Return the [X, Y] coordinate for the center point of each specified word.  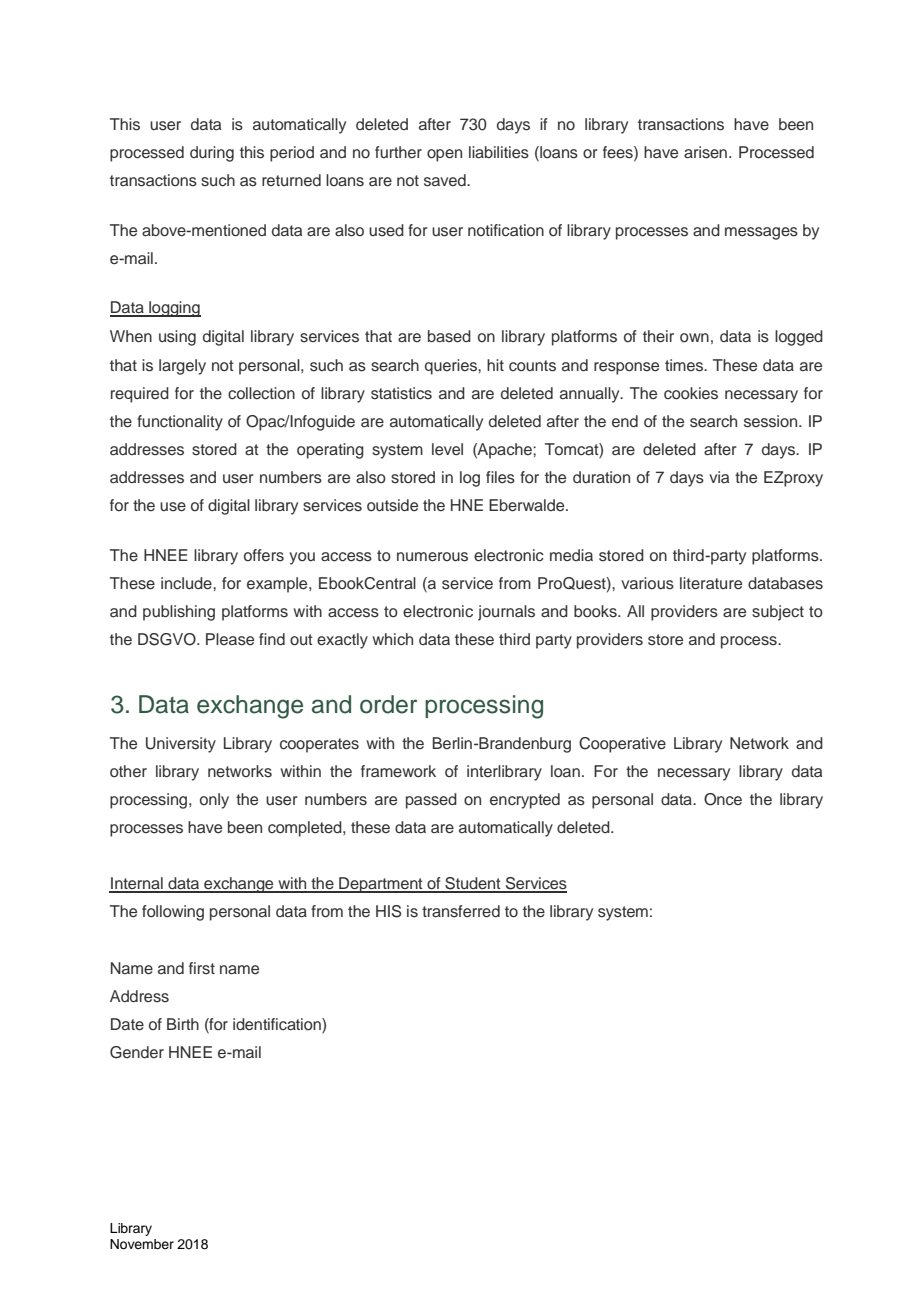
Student [473, 884]
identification [278, 1025]
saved [446, 180]
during [212, 154]
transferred [461, 911]
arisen [707, 152]
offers [264, 555]
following [173, 913]
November [142, 1244]
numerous [432, 557]
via [719, 477]
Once [723, 799]
